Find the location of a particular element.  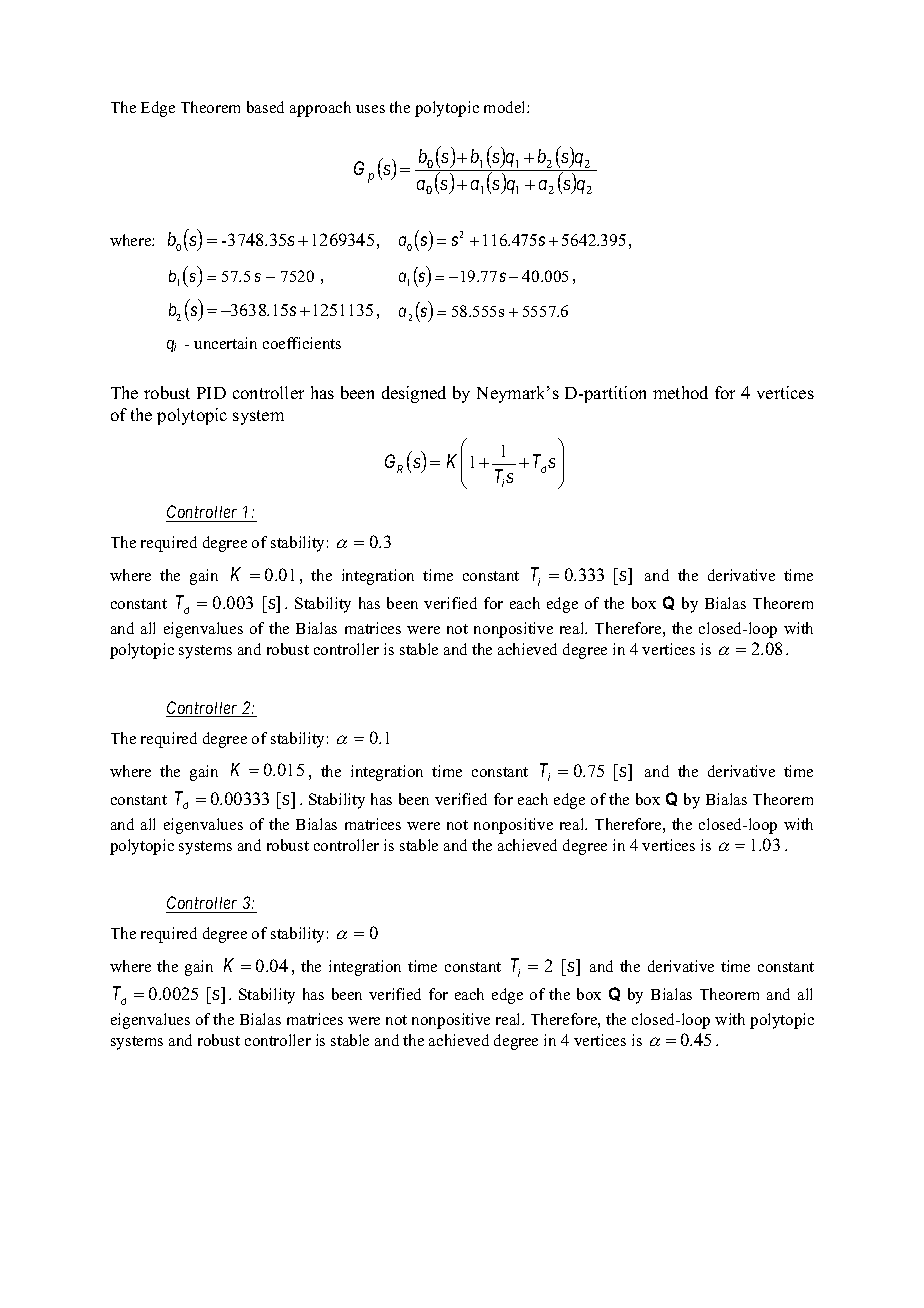

uses is located at coordinates (370, 109).
